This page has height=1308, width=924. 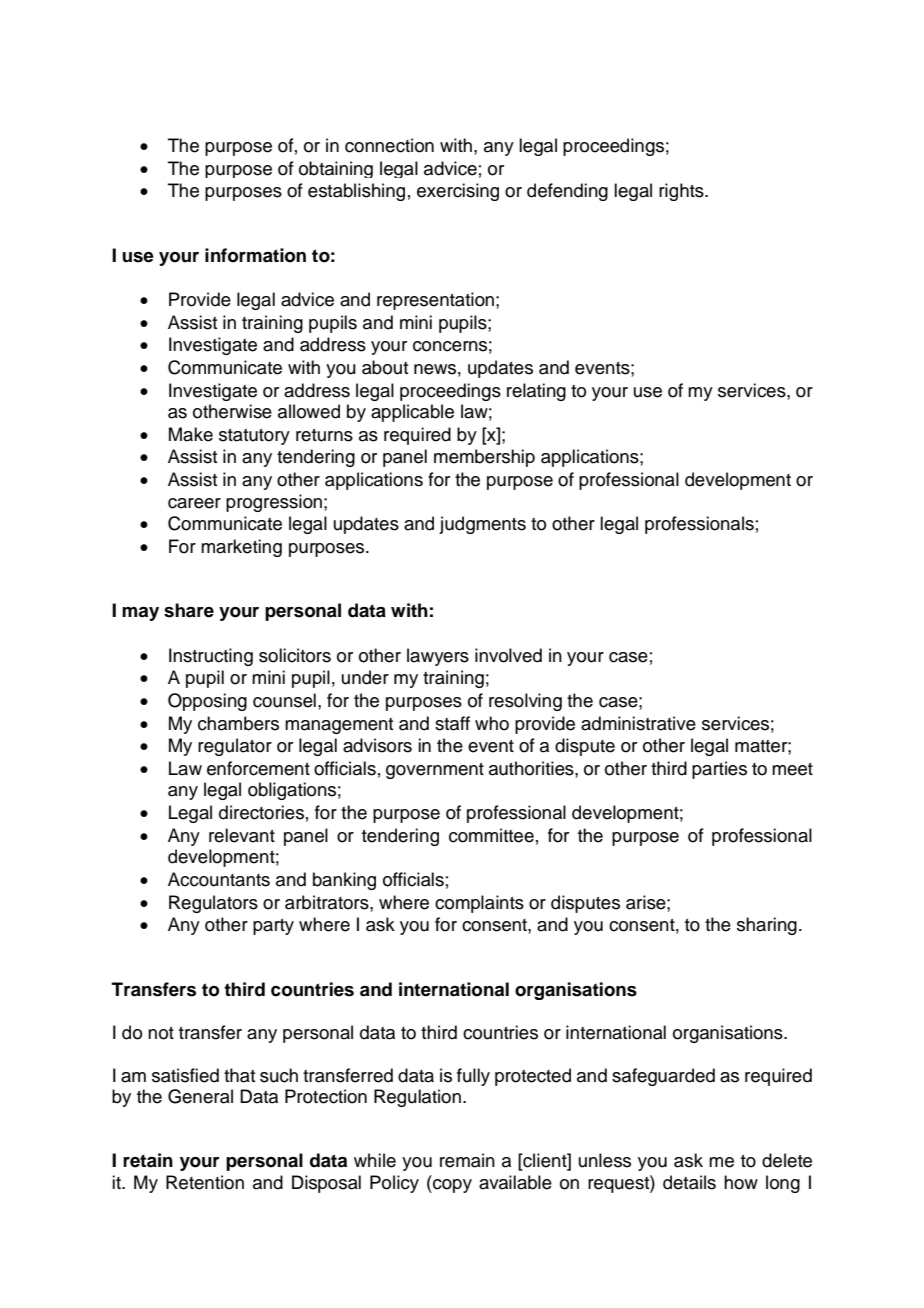 What do you see at coordinates (682, 192) in the page?
I see `rights` at bounding box center [682, 192].
